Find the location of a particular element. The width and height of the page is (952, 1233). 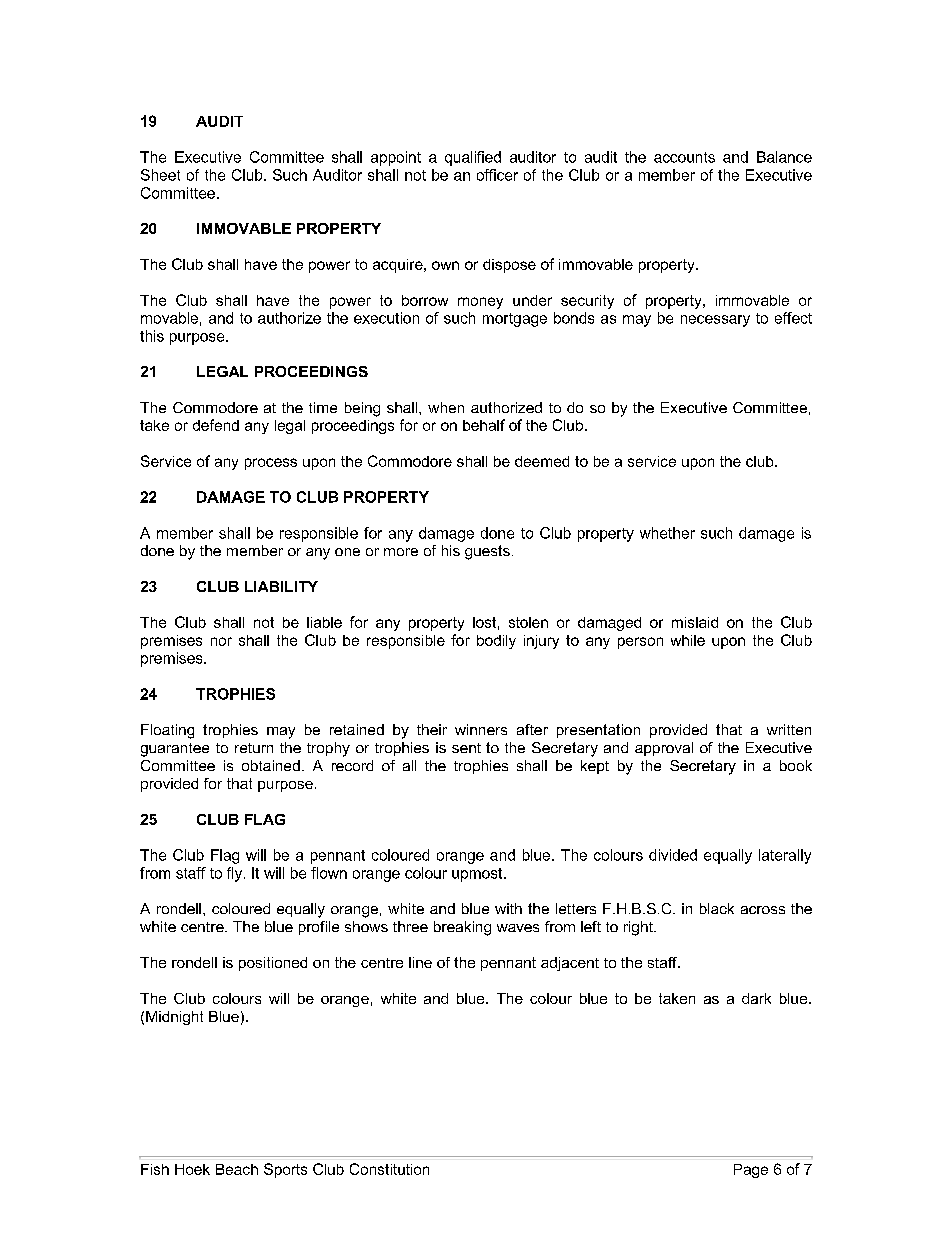

bodily is located at coordinates (496, 642).
